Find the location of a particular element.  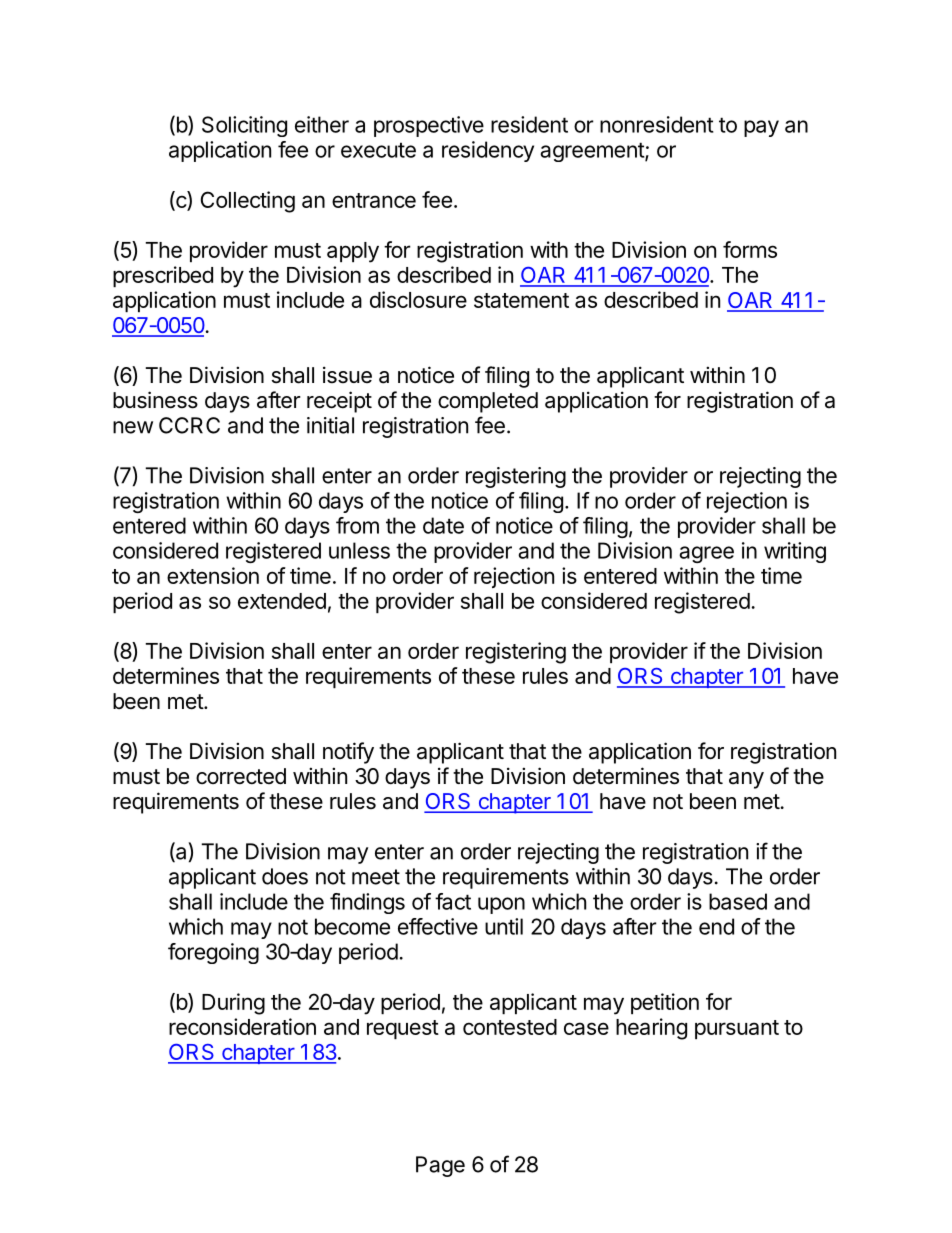

business is located at coordinates (155, 400).
